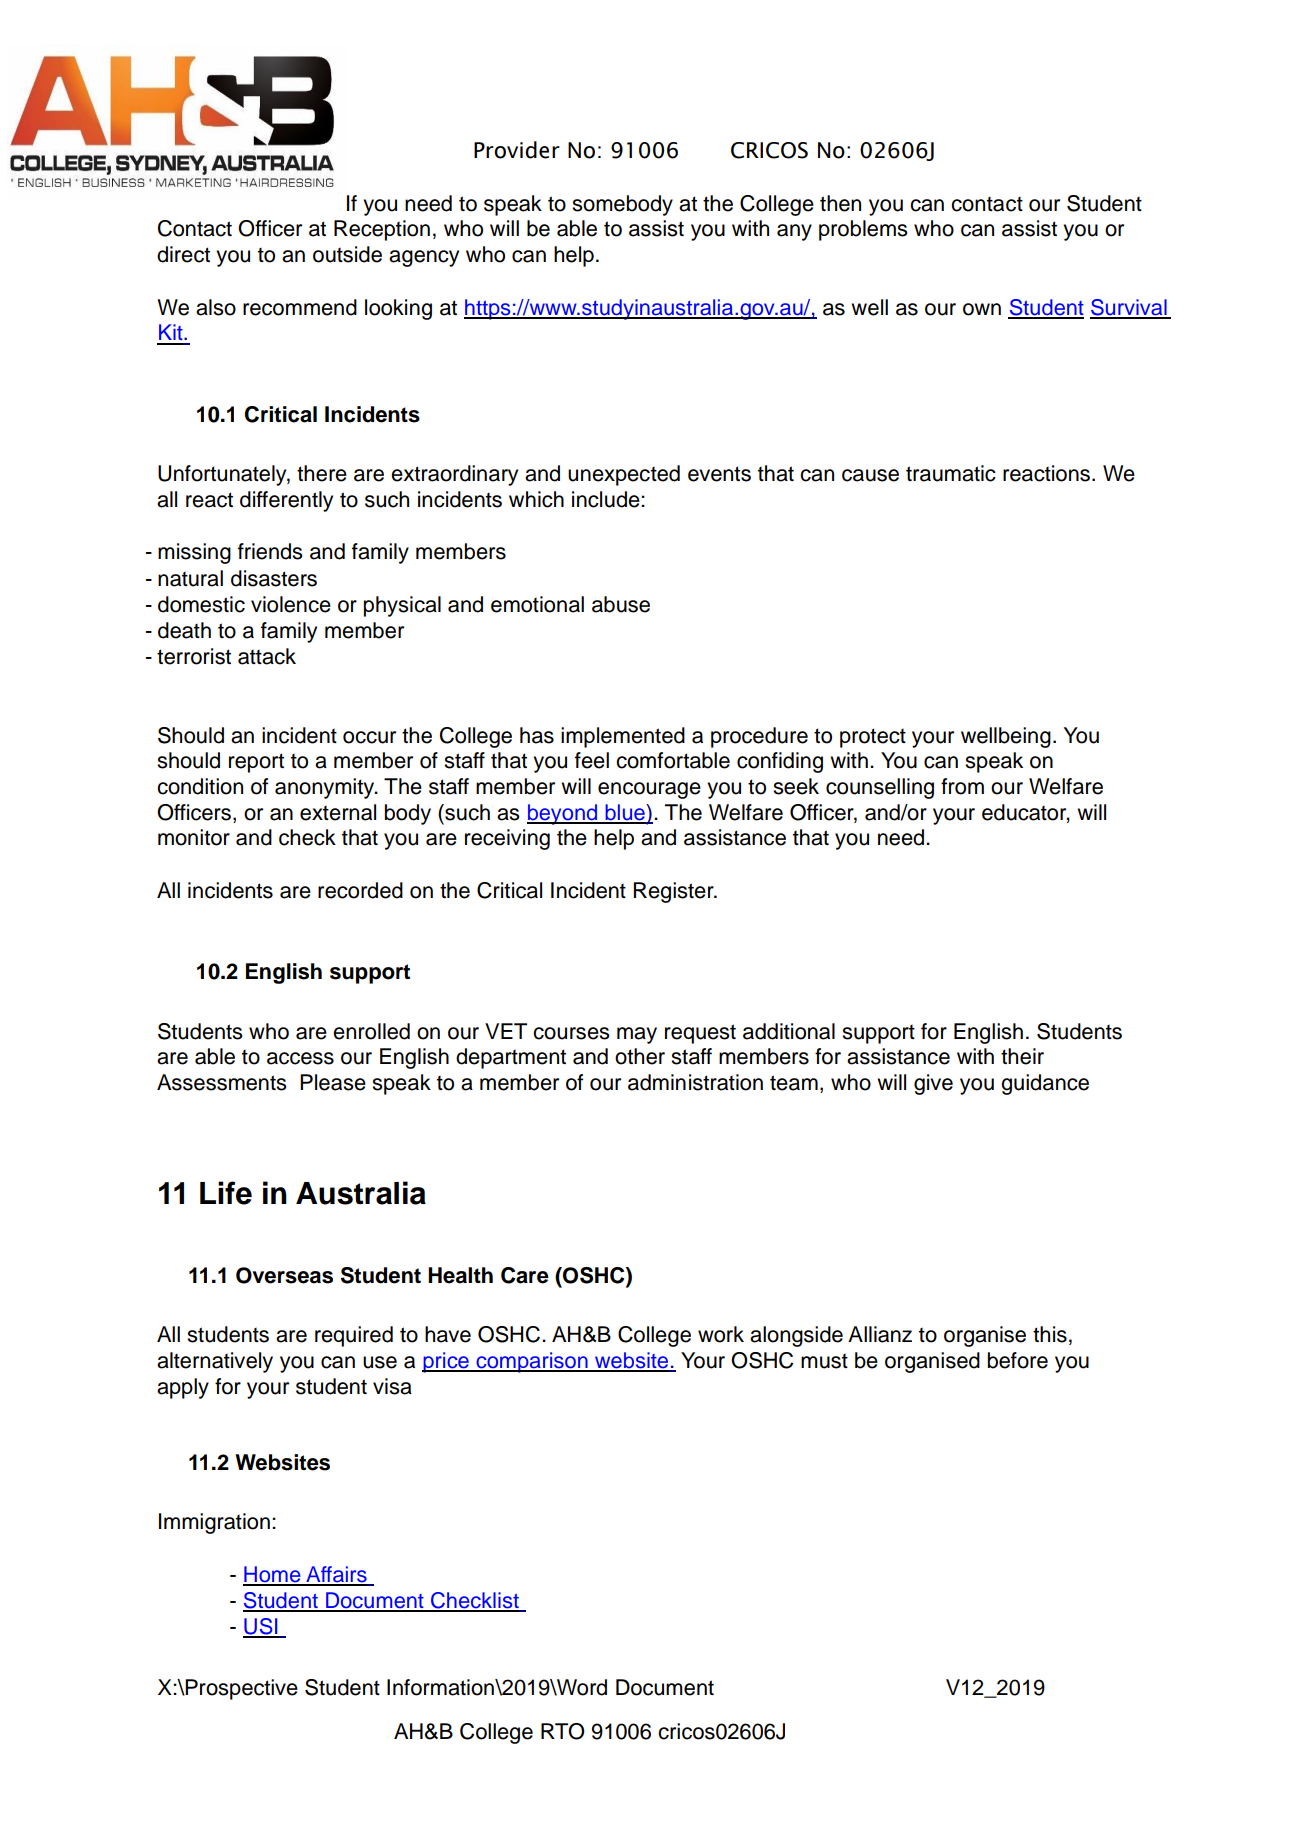 The height and width of the page is (1843, 1303). Describe the element at coordinates (267, 656) in the page. I see `attack` at that location.
